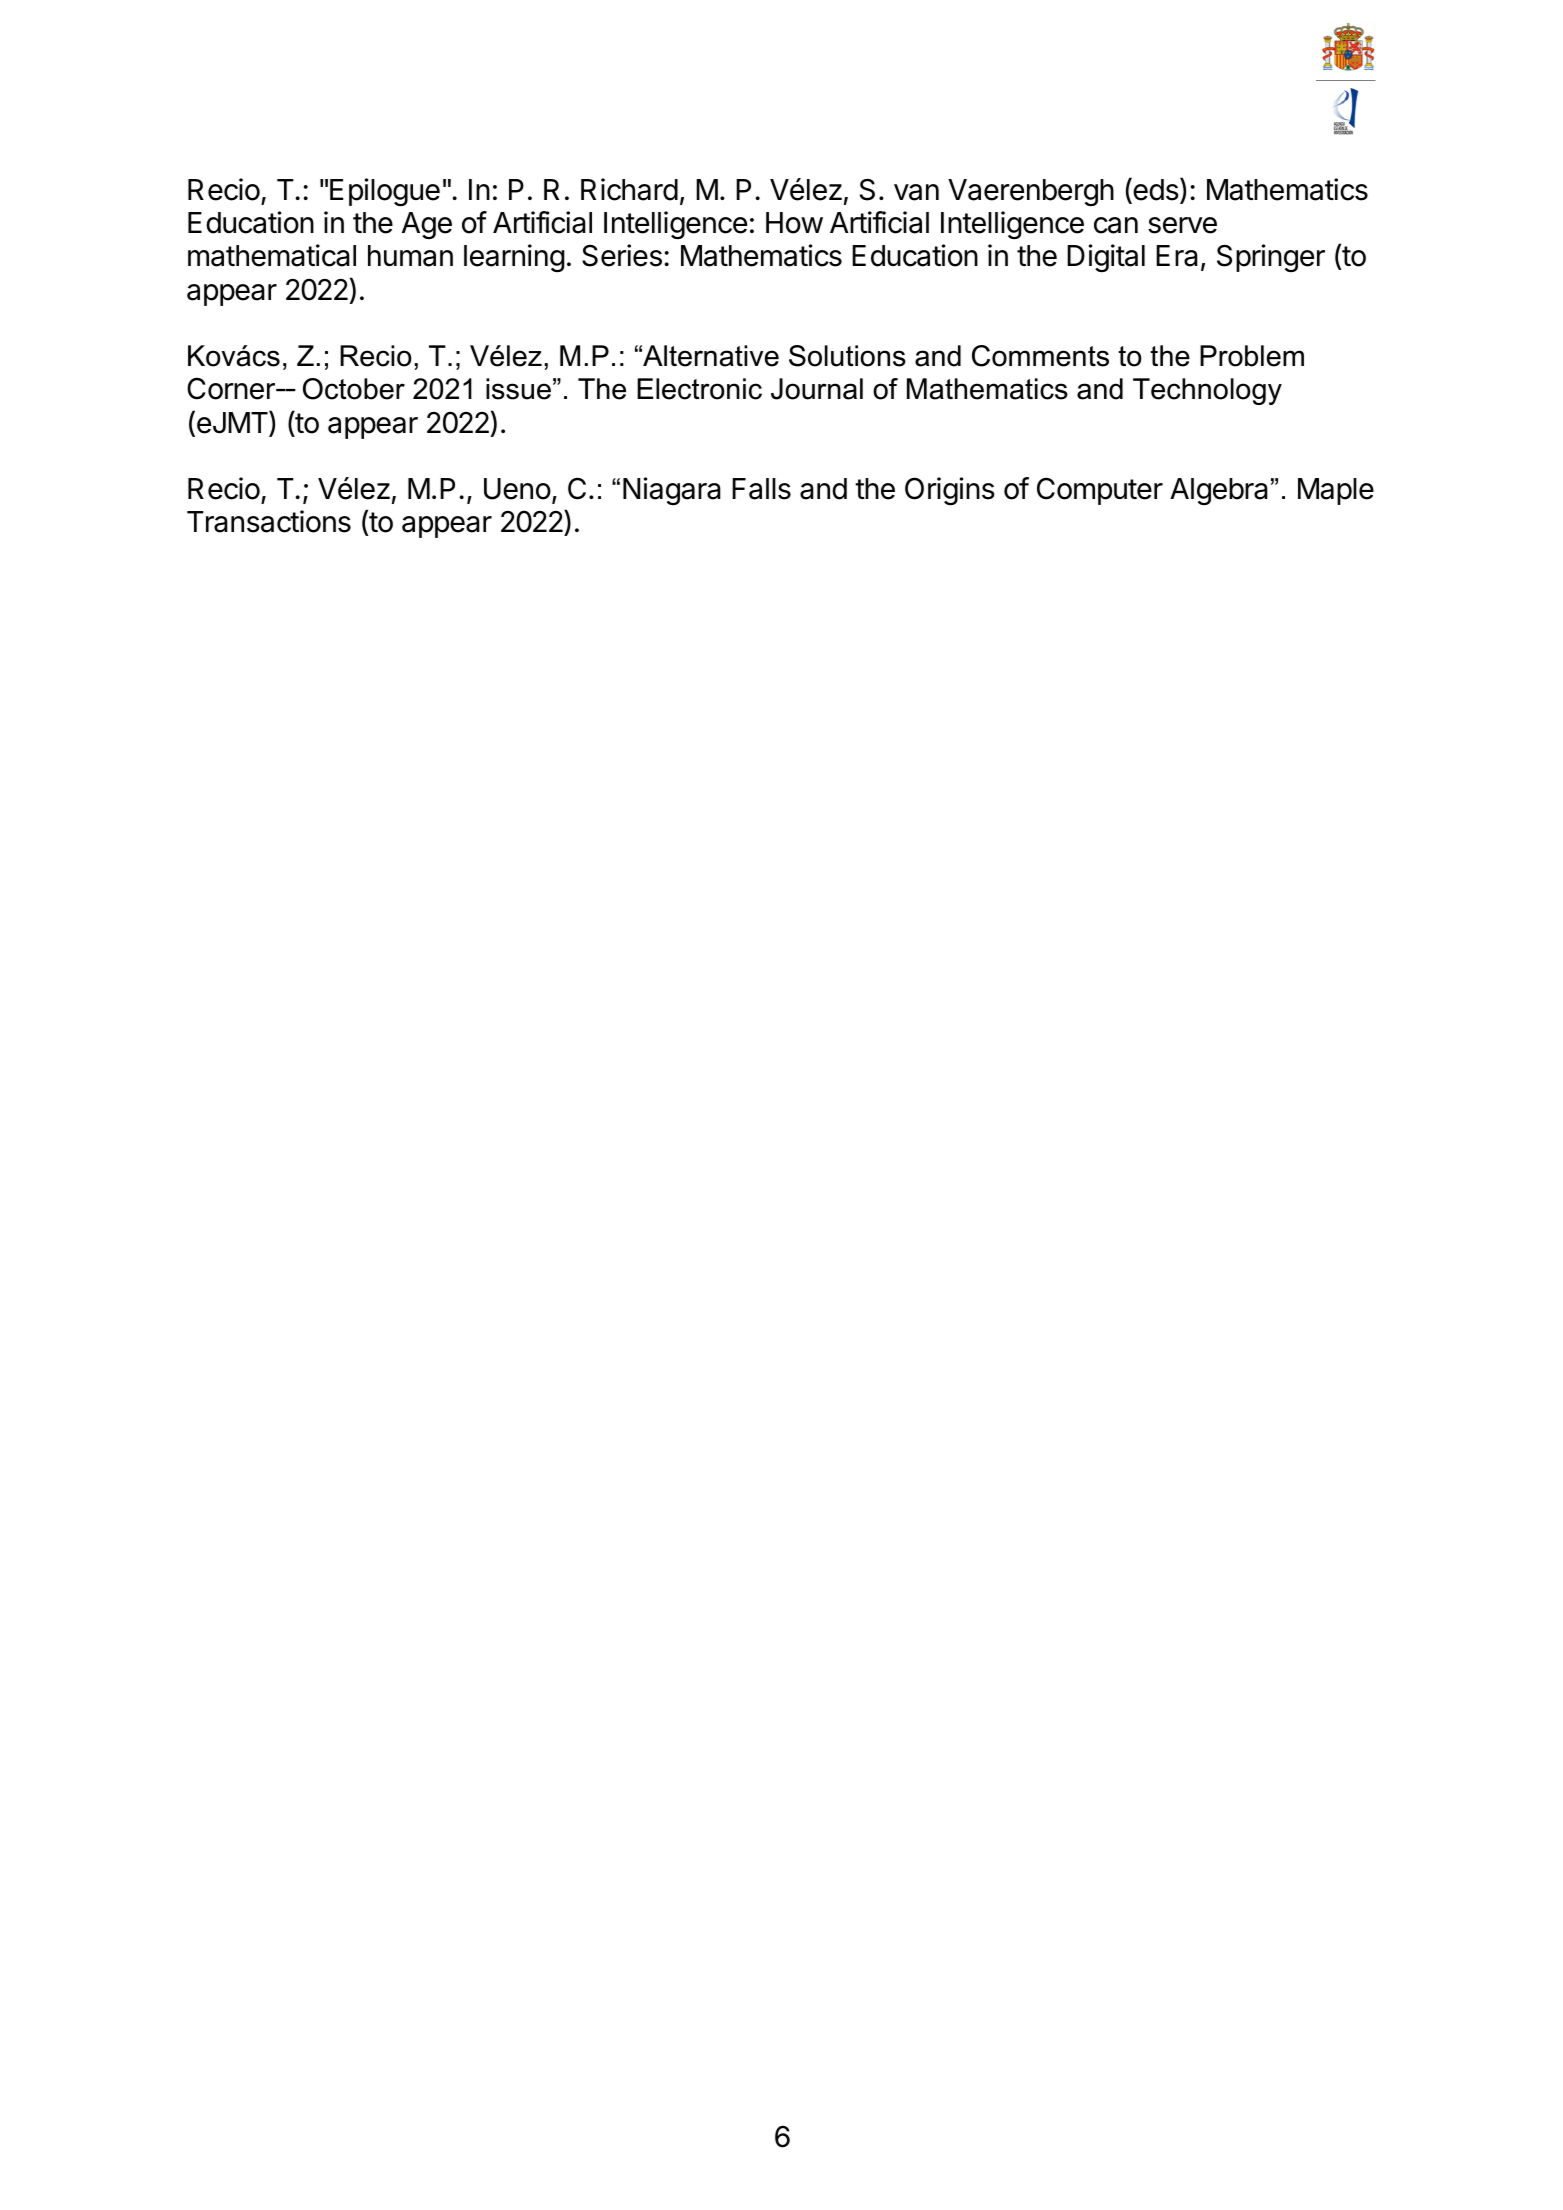  What do you see at coordinates (385, 192) in the page?
I see `Epilogue` at bounding box center [385, 192].
